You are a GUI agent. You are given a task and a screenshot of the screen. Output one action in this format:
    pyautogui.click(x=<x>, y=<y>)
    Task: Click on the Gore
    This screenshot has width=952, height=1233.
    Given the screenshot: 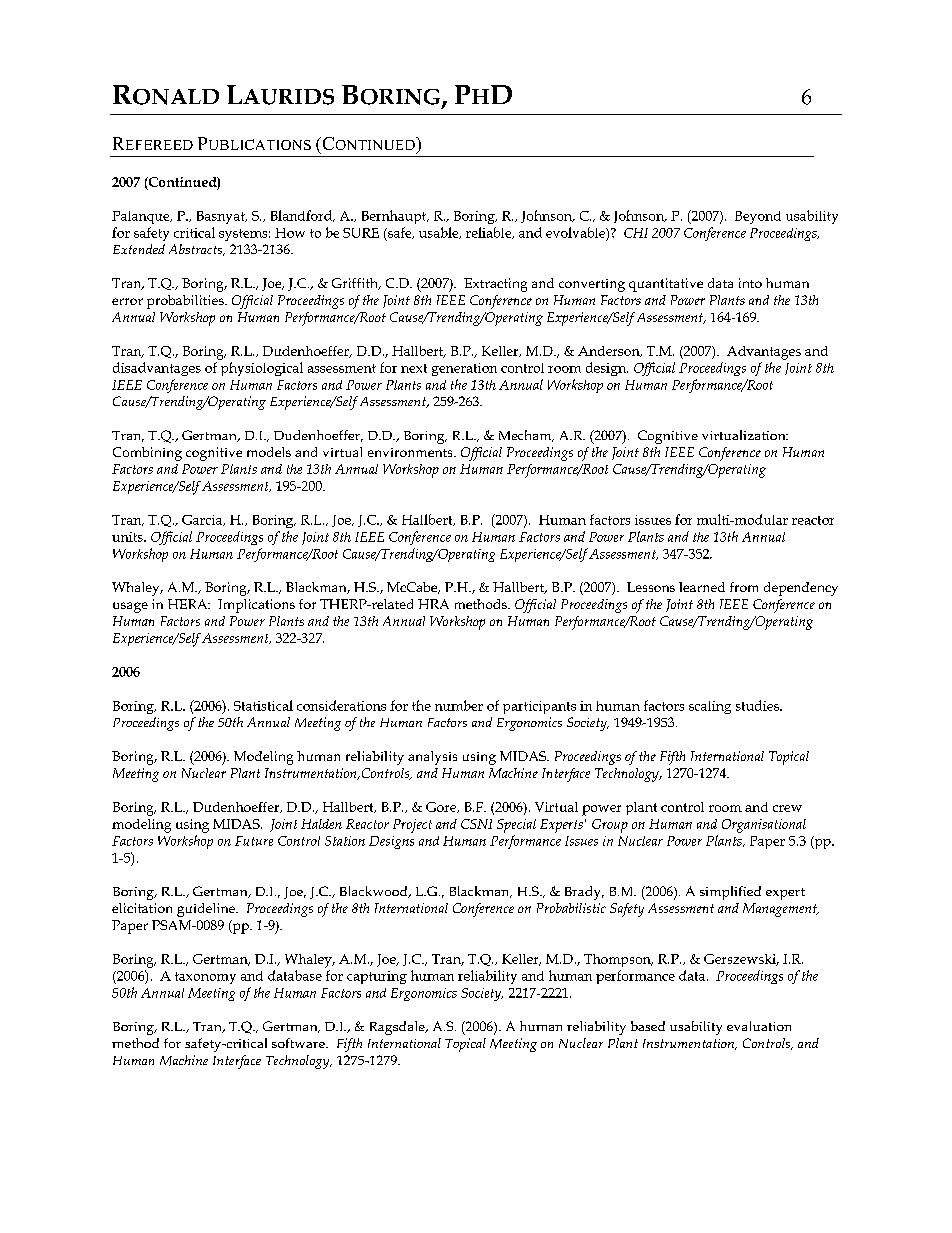 What is the action you would take?
    pyautogui.click(x=442, y=807)
